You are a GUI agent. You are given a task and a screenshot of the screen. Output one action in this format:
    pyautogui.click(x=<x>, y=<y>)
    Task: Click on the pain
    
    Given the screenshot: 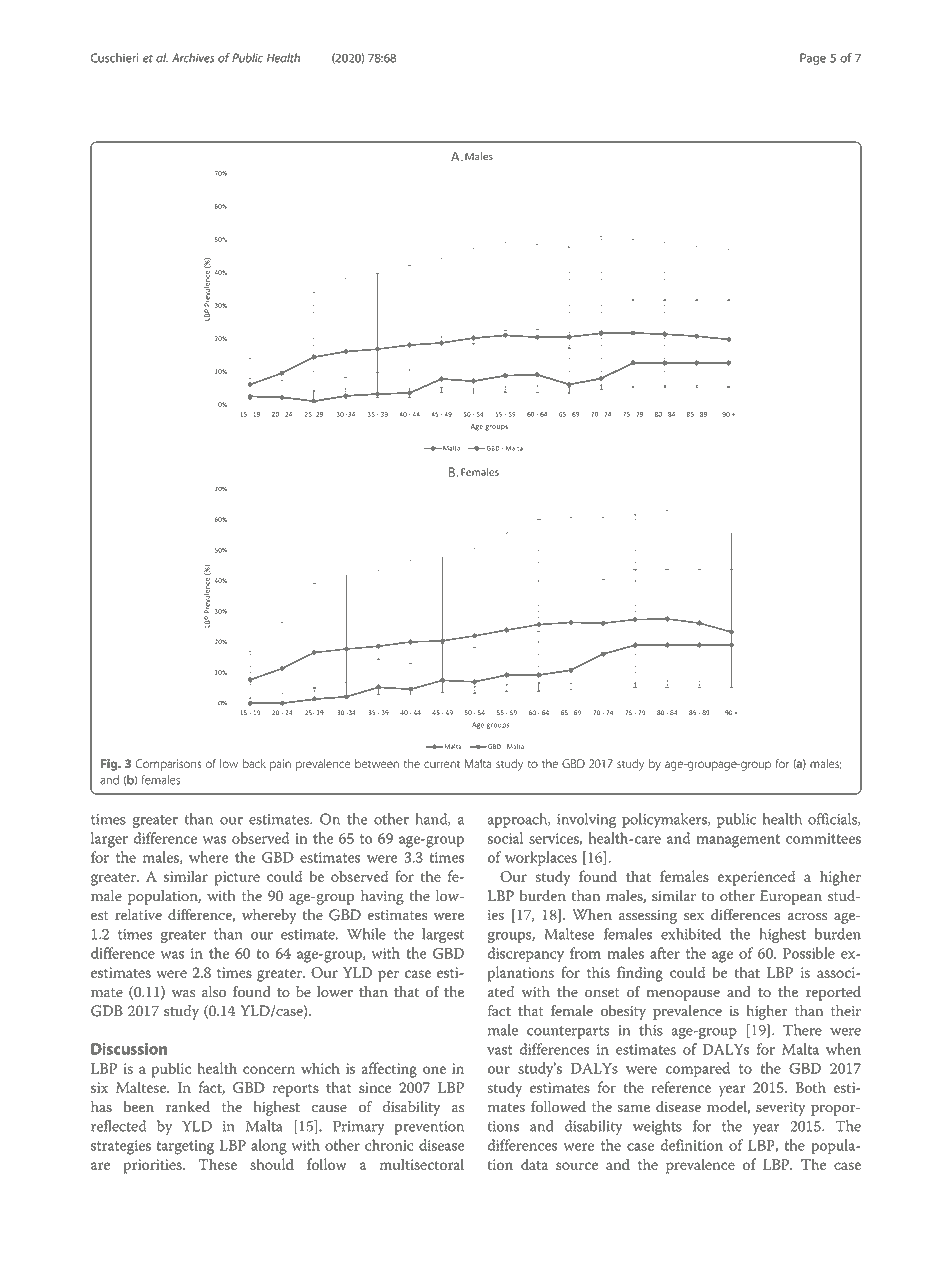 What is the action you would take?
    pyautogui.click(x=280, y=765)
